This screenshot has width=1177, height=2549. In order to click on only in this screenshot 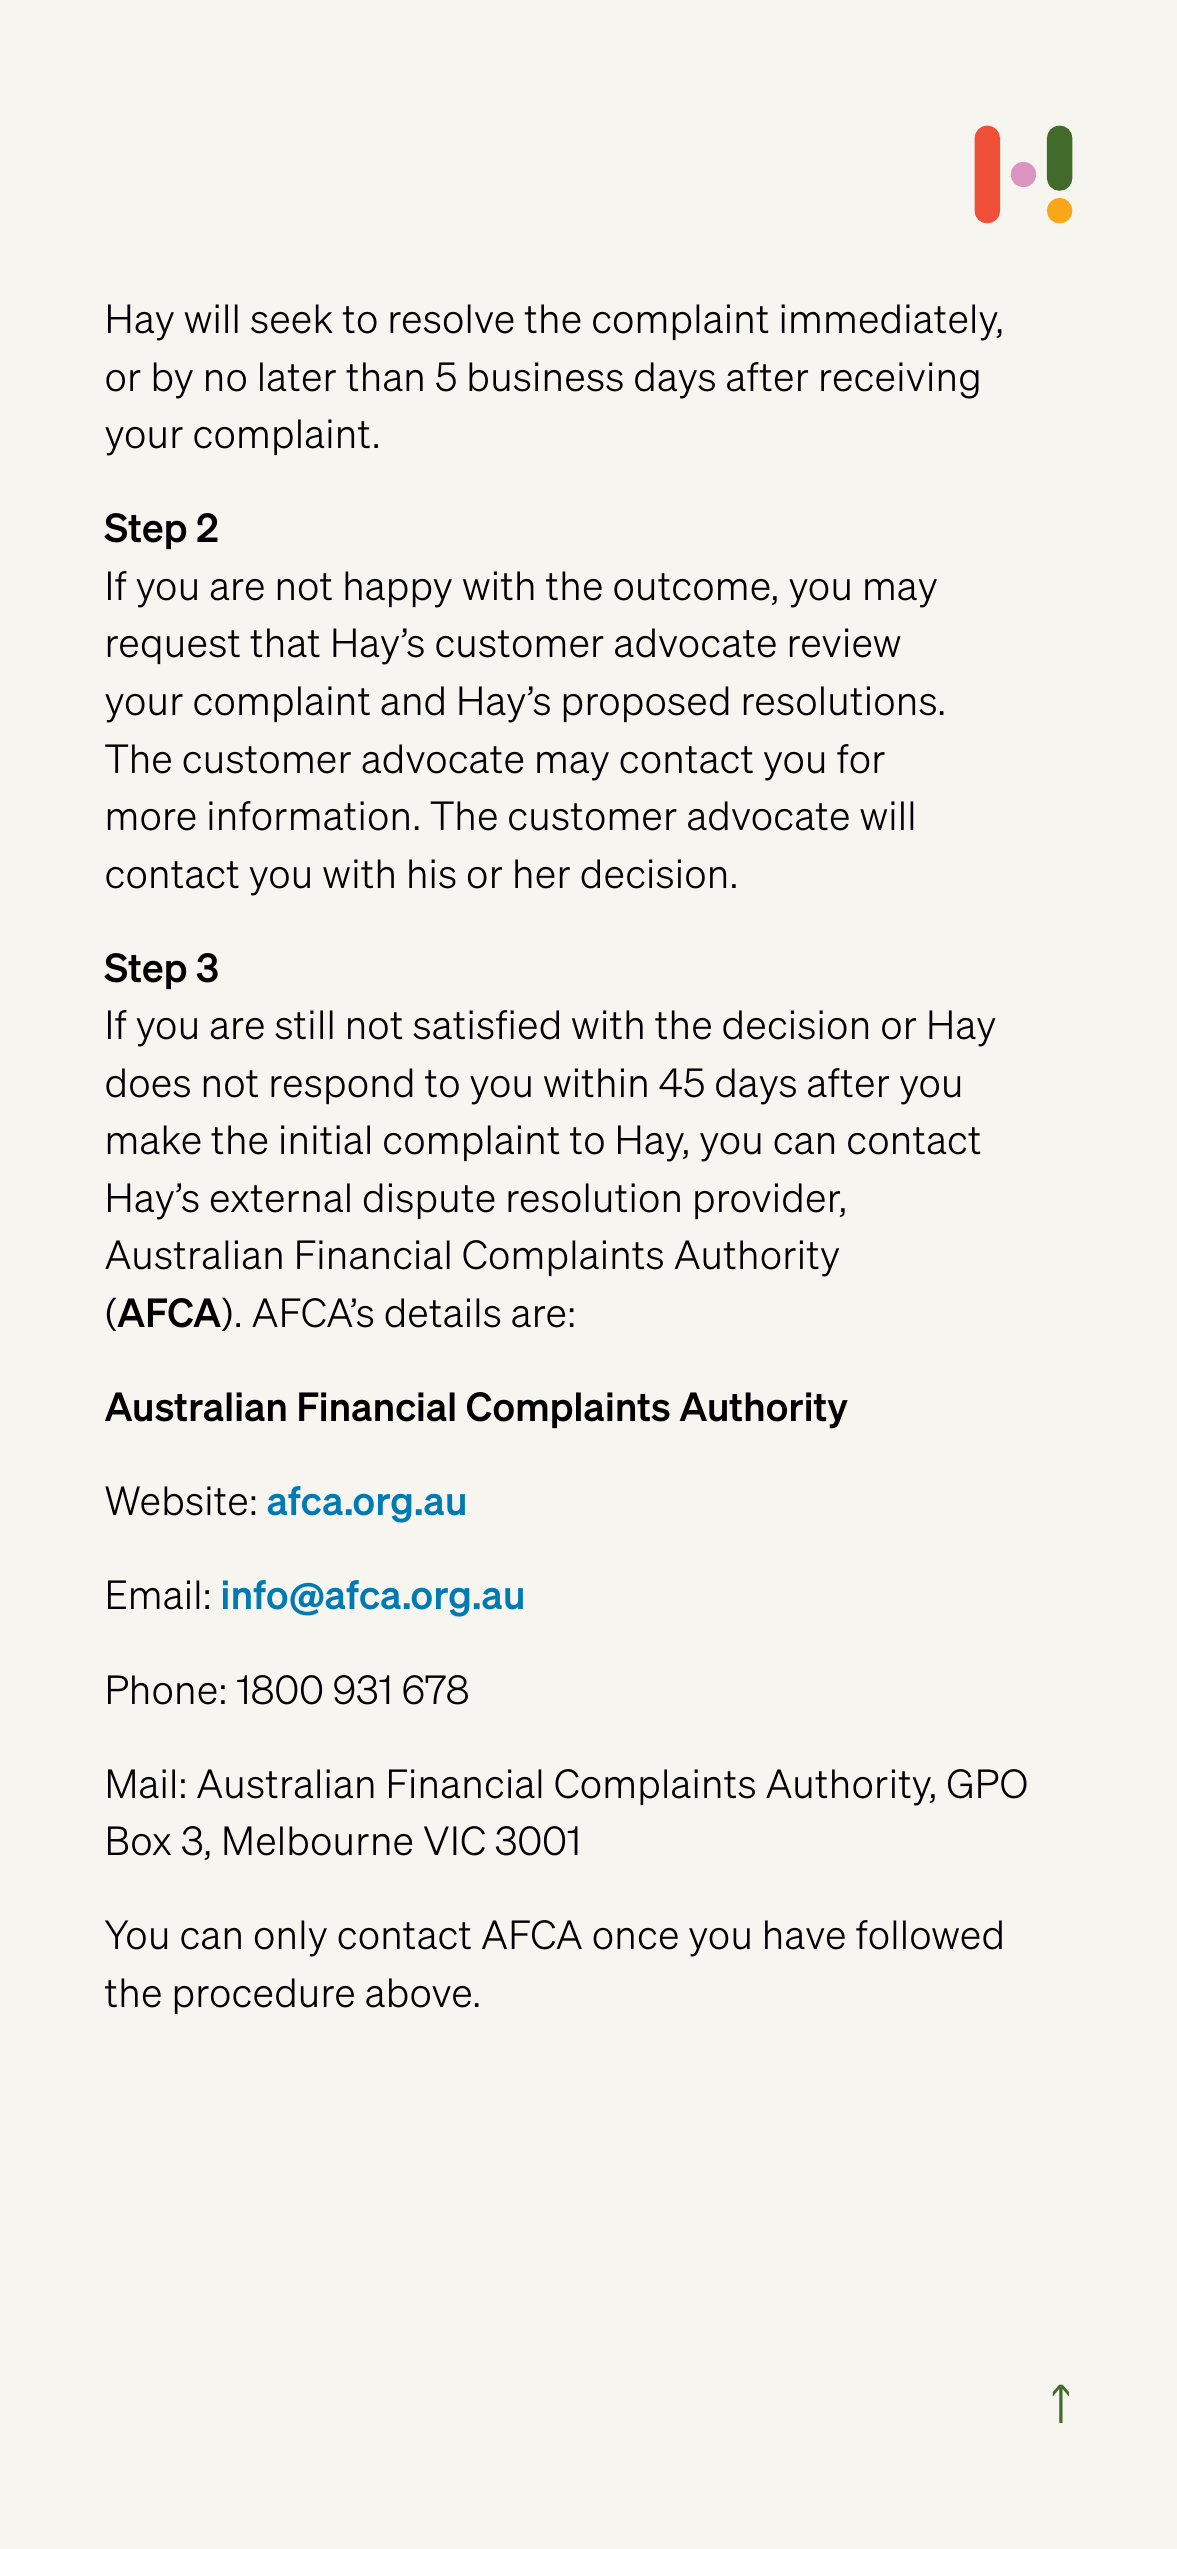, I will do `click(291, 1938)`.
